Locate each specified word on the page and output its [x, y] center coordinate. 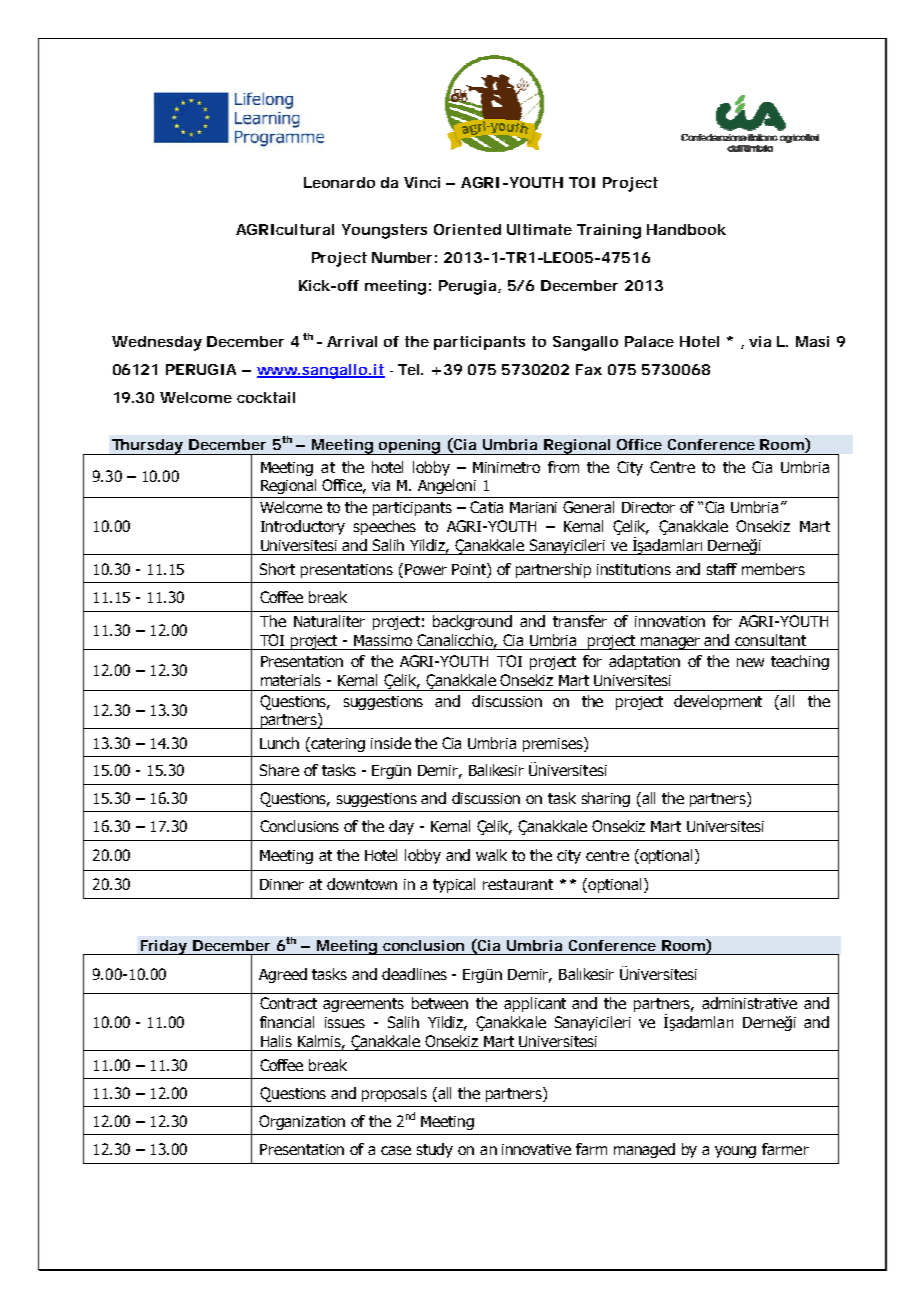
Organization [302, 1122]
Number [402, 257]
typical [454, 885]
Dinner [282, 884]
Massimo [383, 640]
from [563, 467]
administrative [749, 1003]
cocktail [266, 397]
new [750, 662]
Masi [812, 341]
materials [291, 680]
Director [648, 507]
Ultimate [539, 229]
